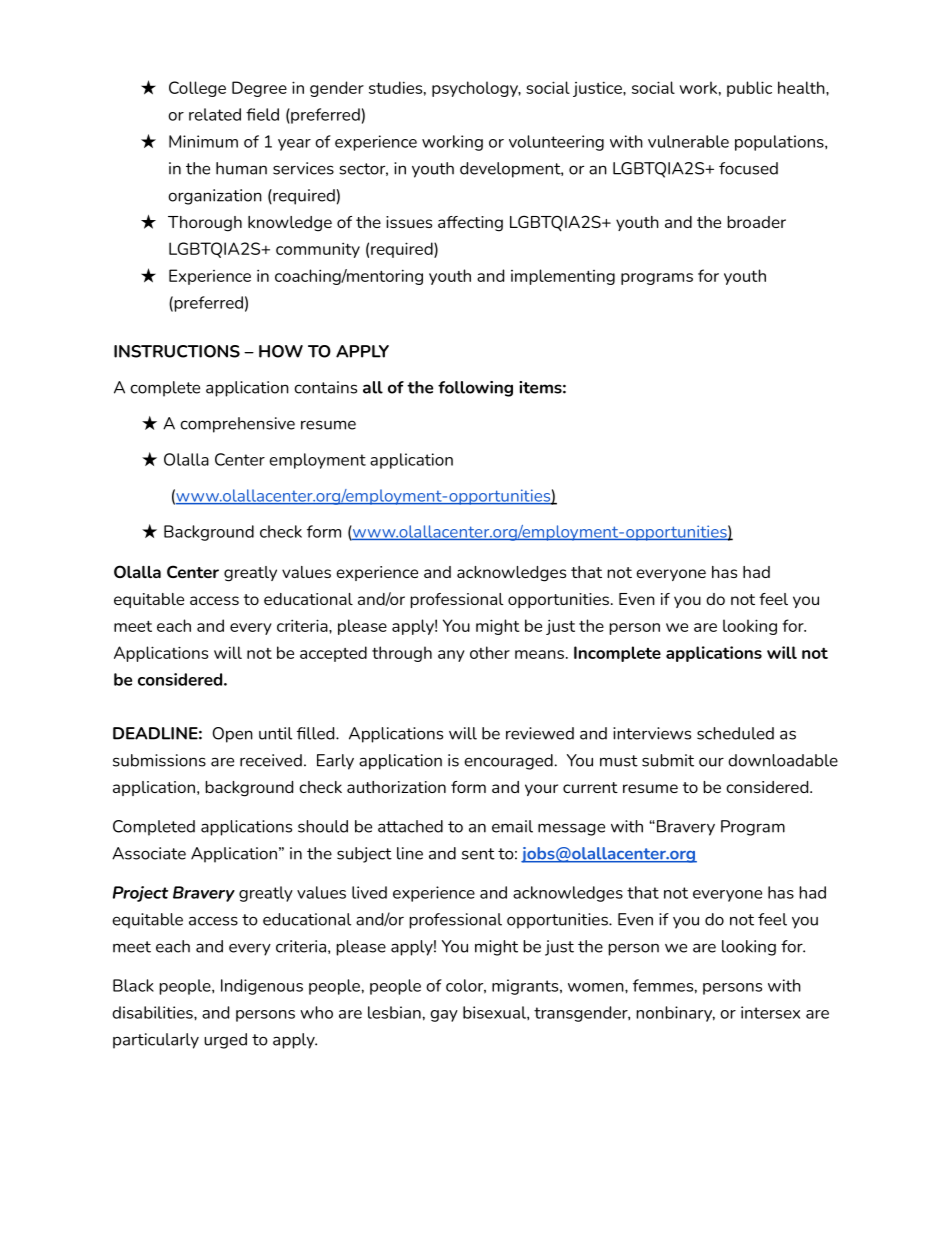  What do you see at coordinates (333, 654) in the screenshot?
I see `accepted` at bounding box center [333, 654].
